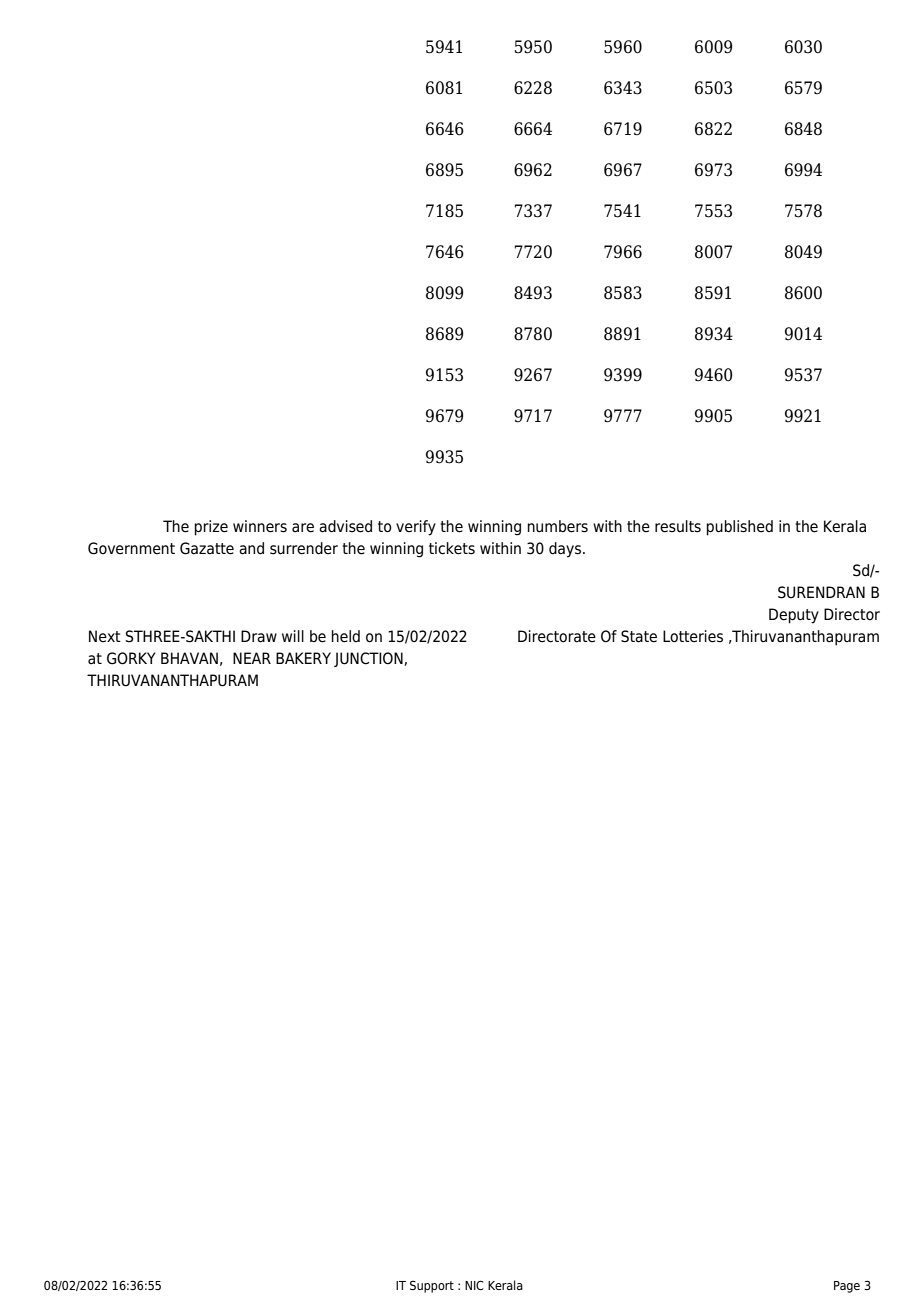 This screenshot has height=1308, width=924. Describe the element at coordinates (474, 1285) in the screenshot. I see `NIC` at that location.
